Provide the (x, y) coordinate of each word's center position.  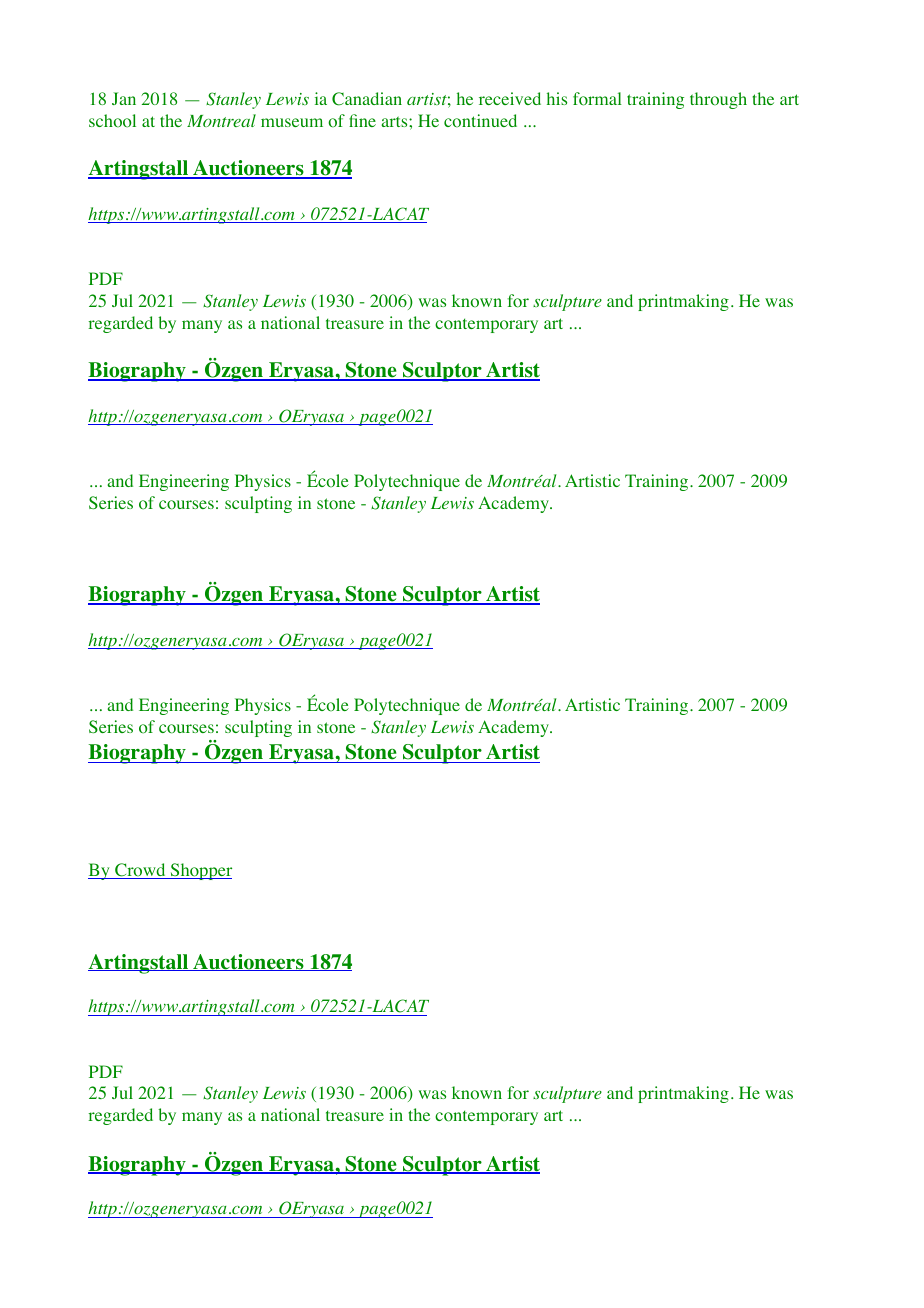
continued (480, 121)
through (718, 100)
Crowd (140, 871)
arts (395, 121)
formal (597, 99)
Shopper (200, 871)
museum (292, 122)
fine (362, 120)
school (112, 121)
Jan (124, 98)
